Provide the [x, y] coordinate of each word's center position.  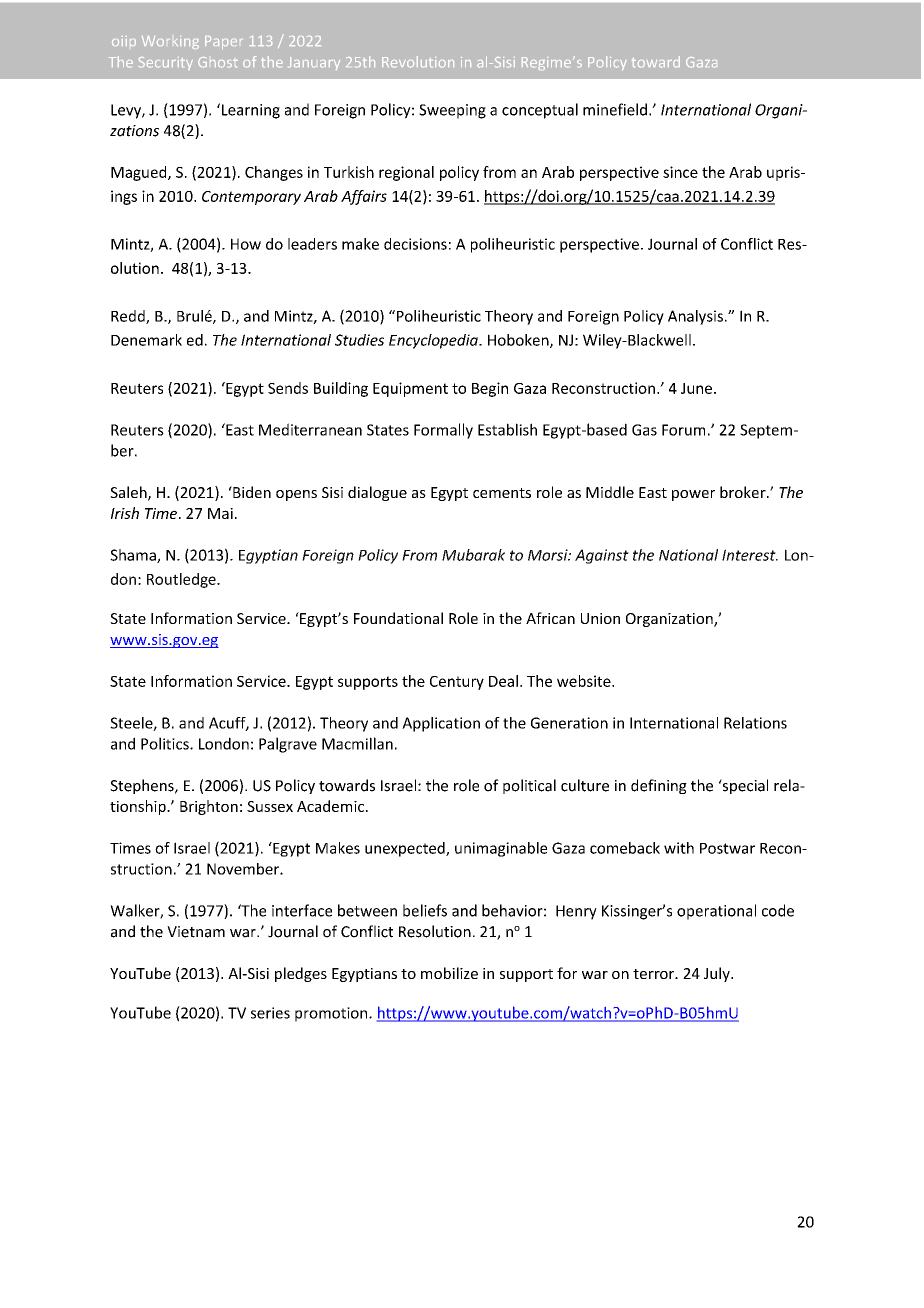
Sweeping [452, 111]
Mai [220, 513]
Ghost [218, 62]
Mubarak [473, 555]
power [693, 495]
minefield [615, 109]
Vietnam [196, 932]
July [718, 974]
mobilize [449, 973]
